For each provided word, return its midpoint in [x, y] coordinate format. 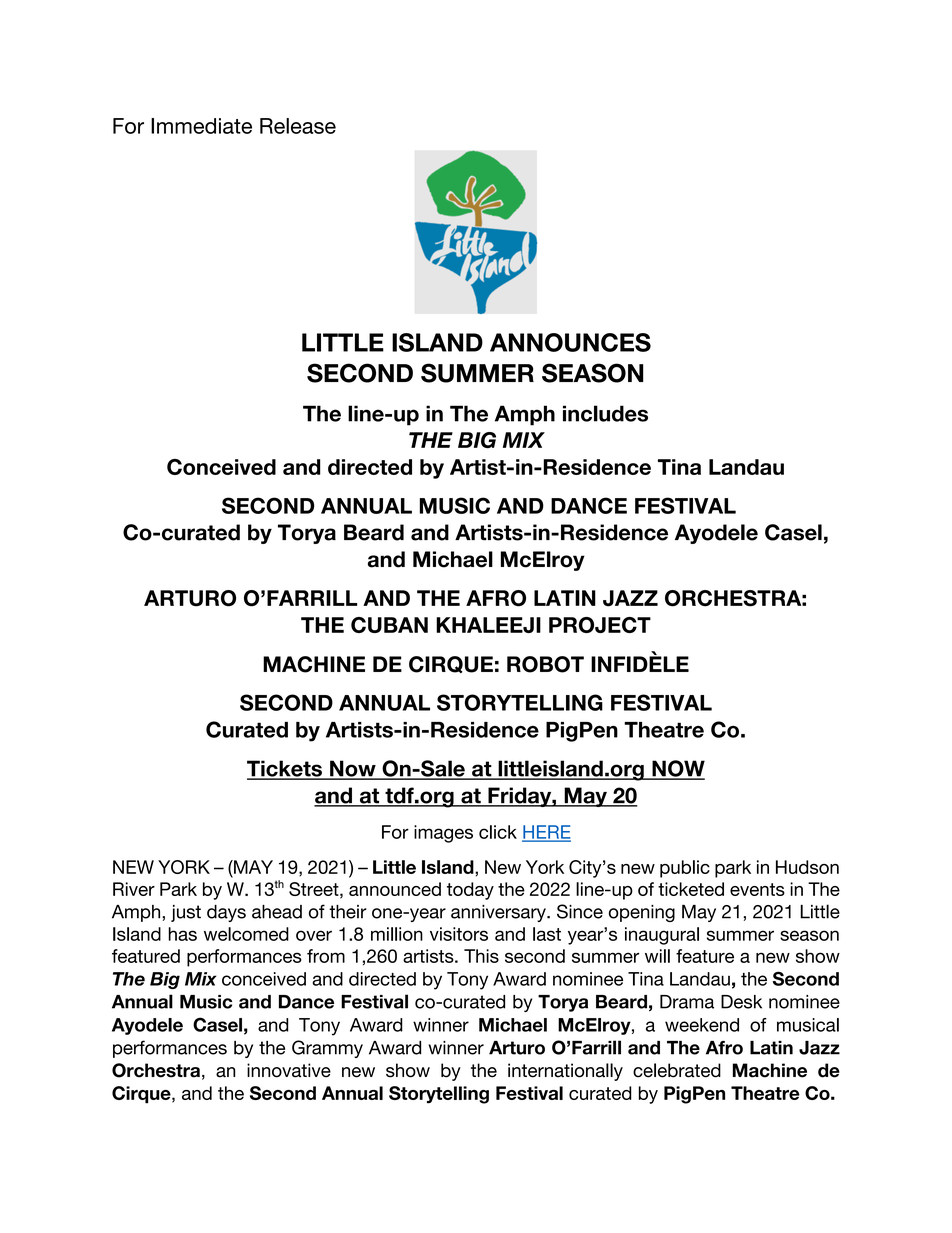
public [685, 869]
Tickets [285, 769]
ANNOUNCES [570, 342]
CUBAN [389, 625]
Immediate [201, 126]
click [498, 832]
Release [298, 126]
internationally [565, 1072]
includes [605, 413]
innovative [289, 1070]
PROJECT [600, 625]
